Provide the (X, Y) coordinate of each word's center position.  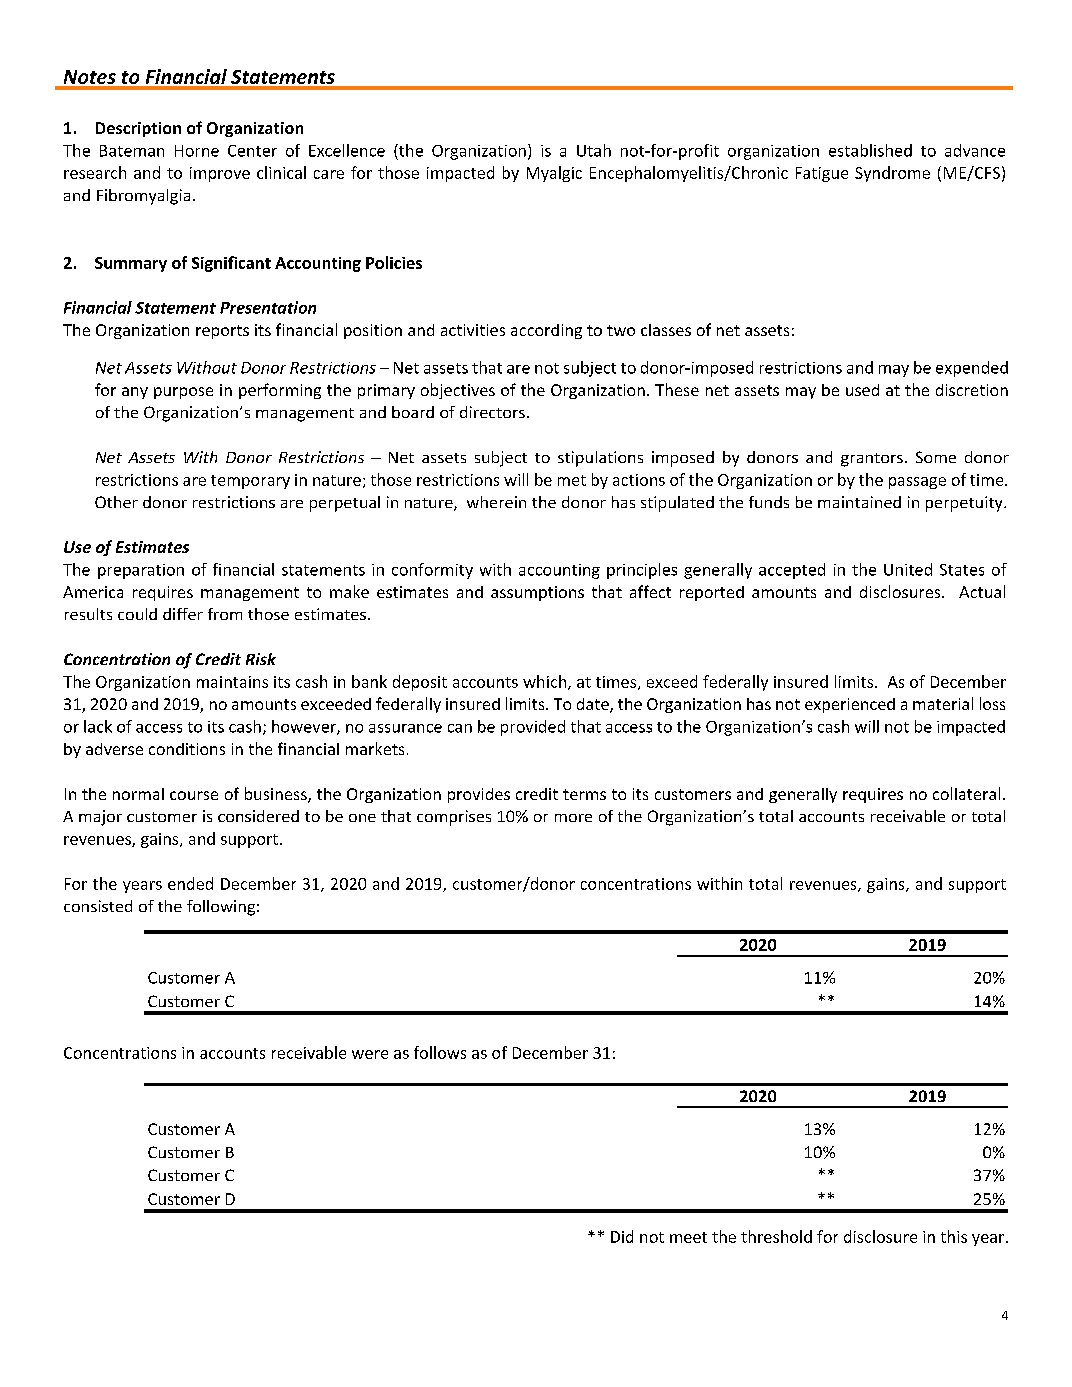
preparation (141, 571)
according (546, 331)
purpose (183, 393)
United (908, 569)
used (862, 390)
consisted (98, 906)
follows (440, 1052)
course (194, 795)
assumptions (537, 593)
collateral (966, 793)
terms (584, 794)
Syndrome (892, 174)
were (370, 1054)
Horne (197, 151)
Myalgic (554, 174)
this (954, 1236)
